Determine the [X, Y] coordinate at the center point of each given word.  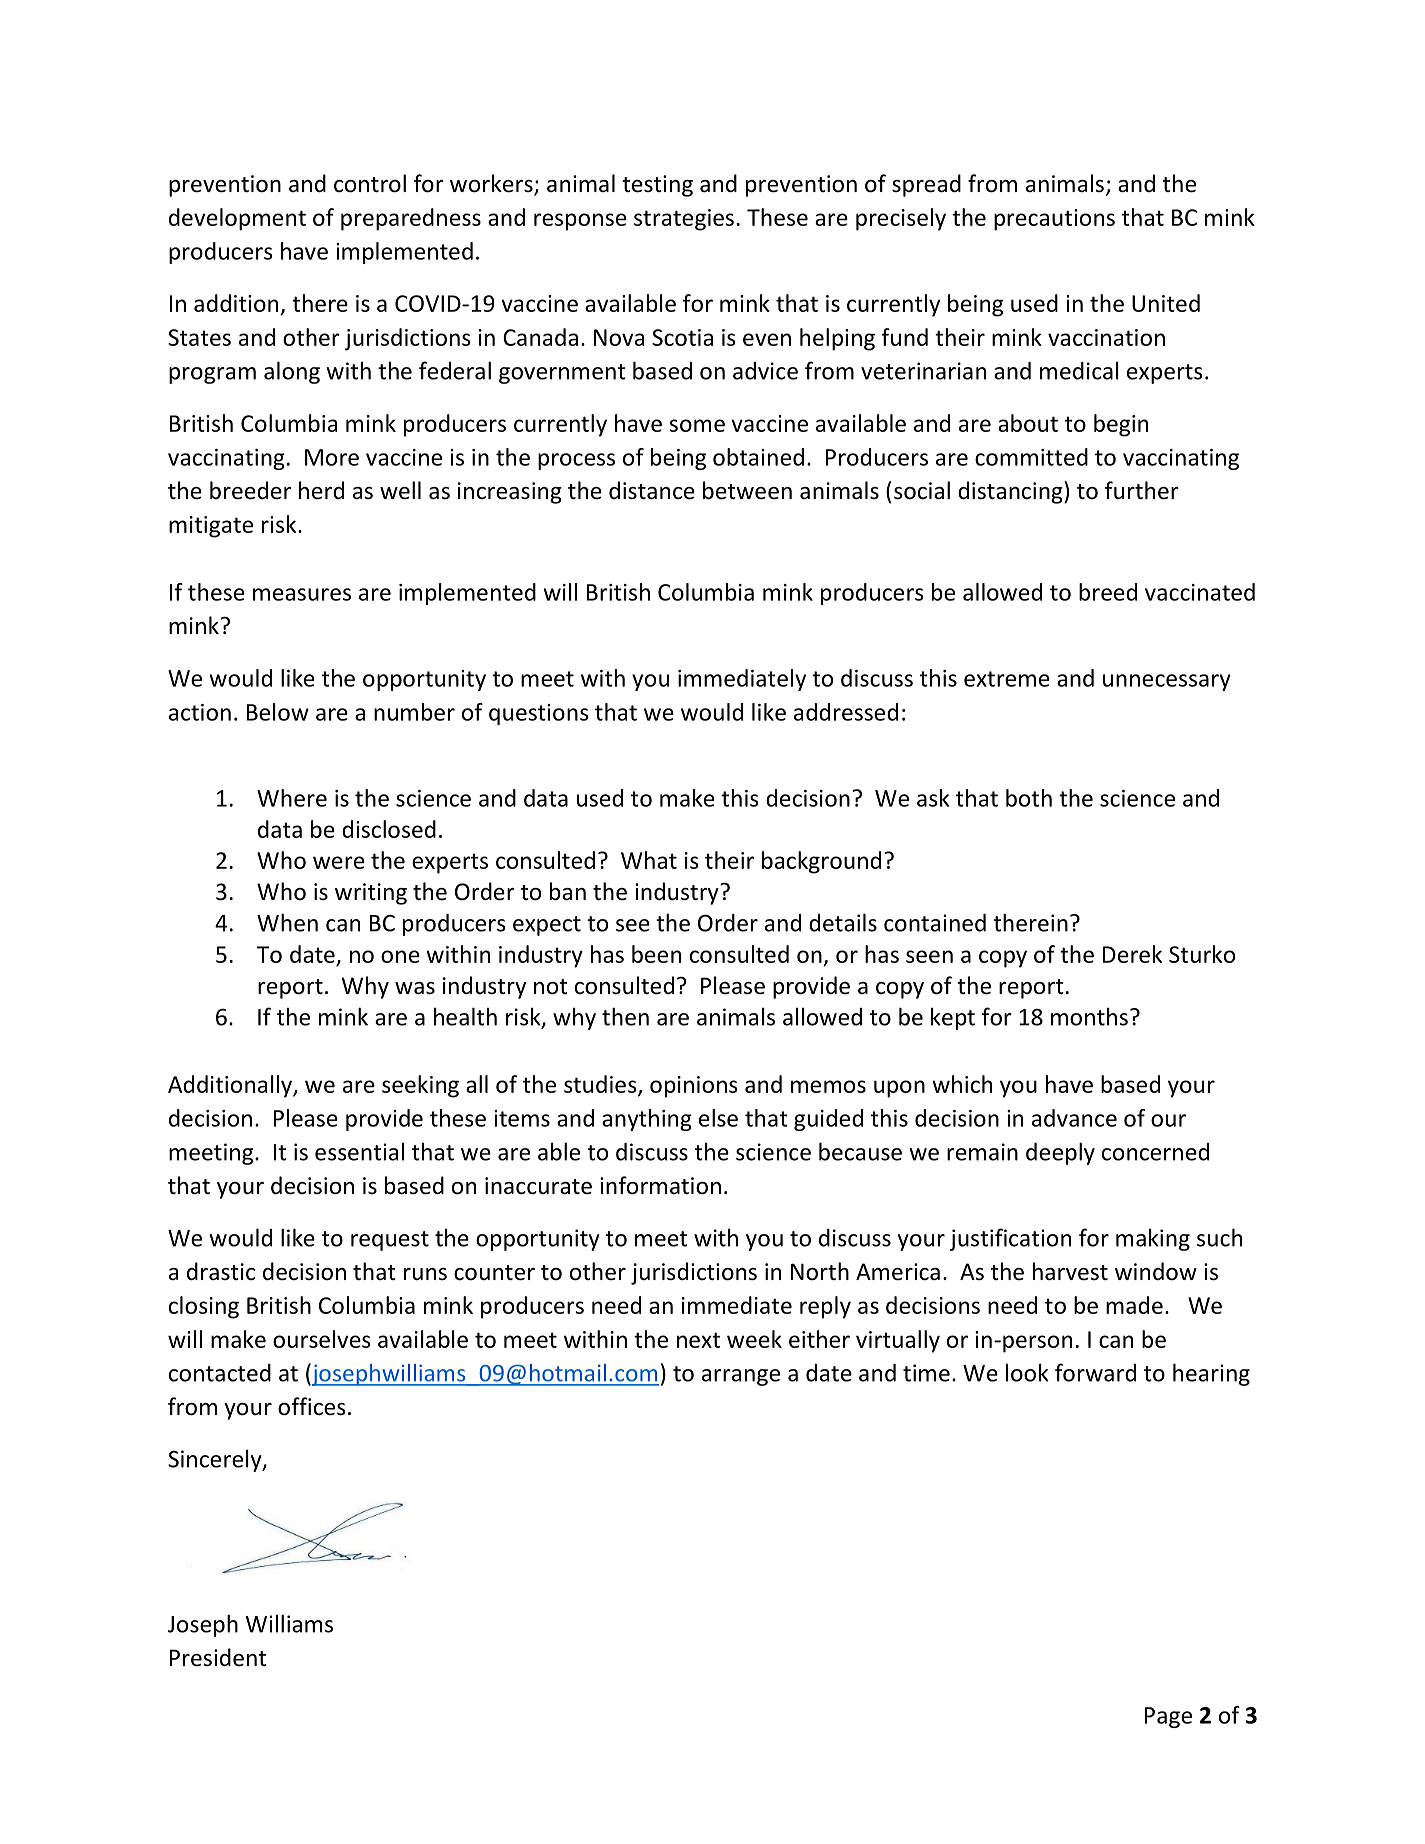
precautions [1054, 220]
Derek [1132, 954]
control [370, 183]
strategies [684, 220]
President [218, 1657]
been [656, 954]
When [287, 922]
